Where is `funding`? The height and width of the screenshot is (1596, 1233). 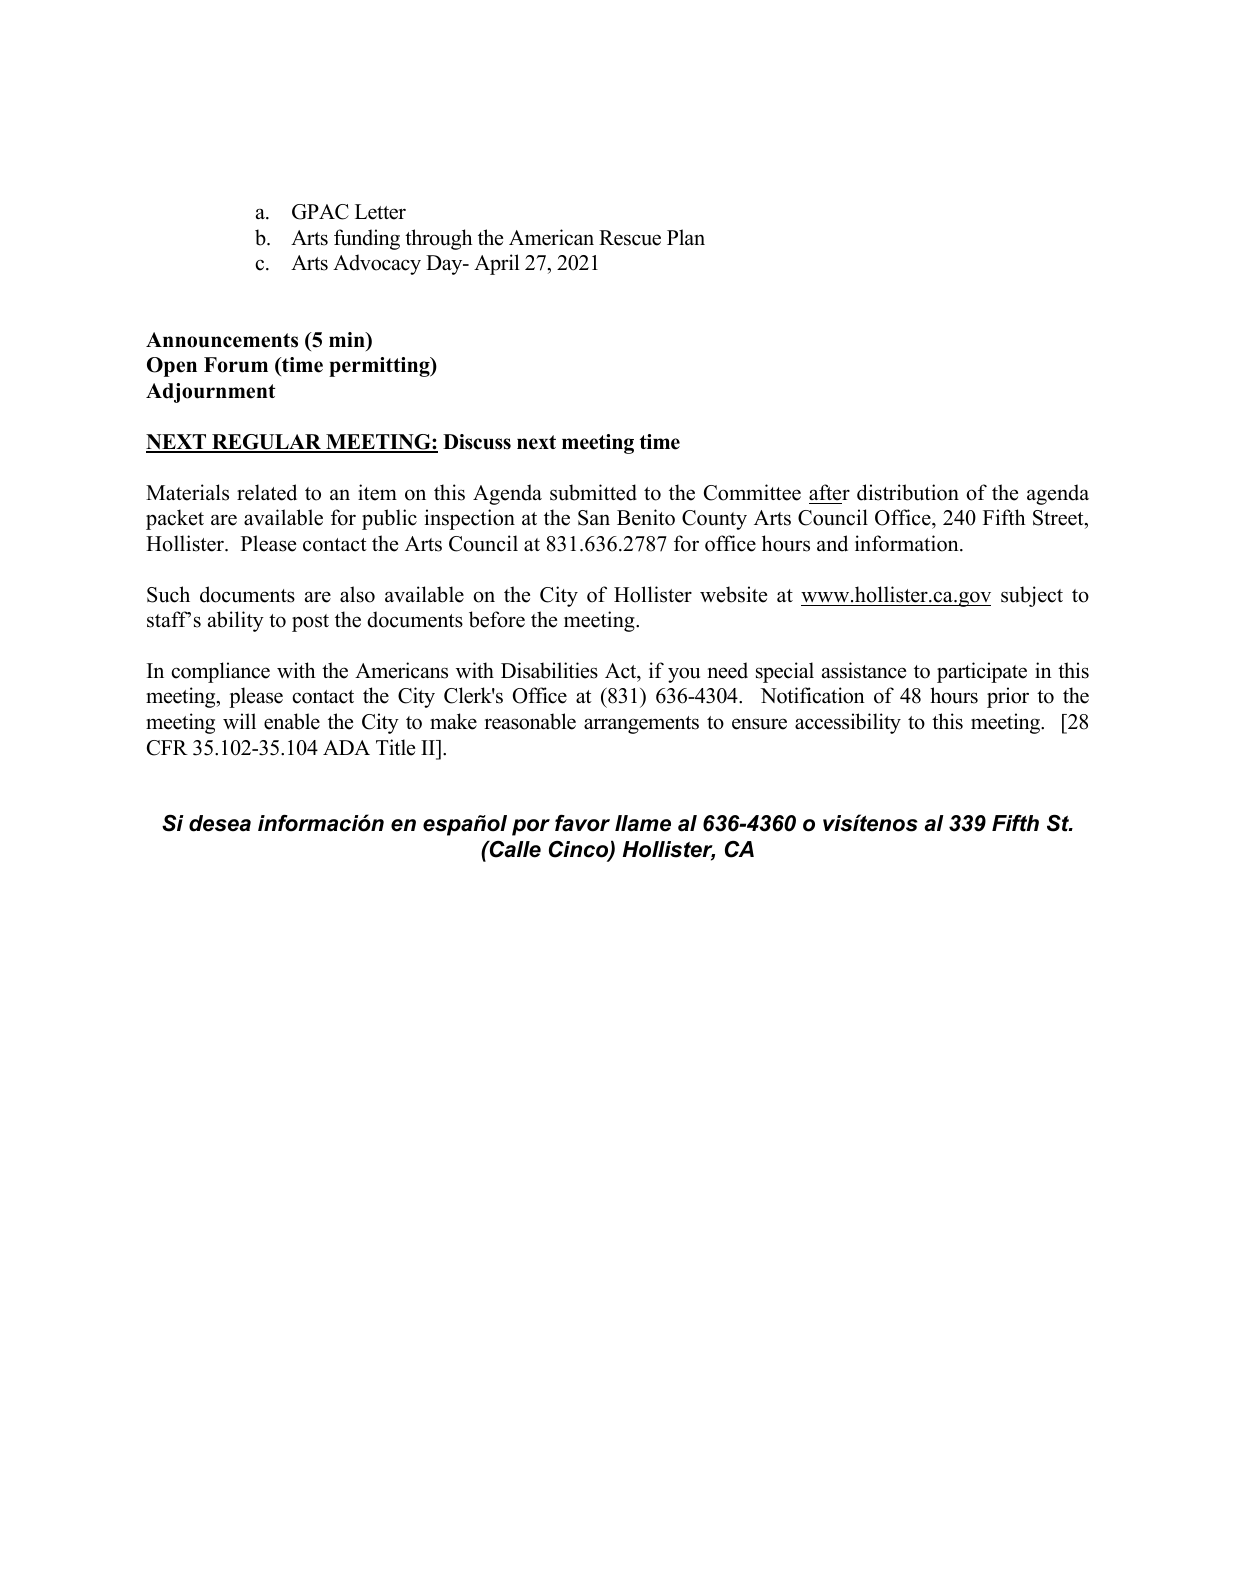 funding is located at coordinates (367, 239).
